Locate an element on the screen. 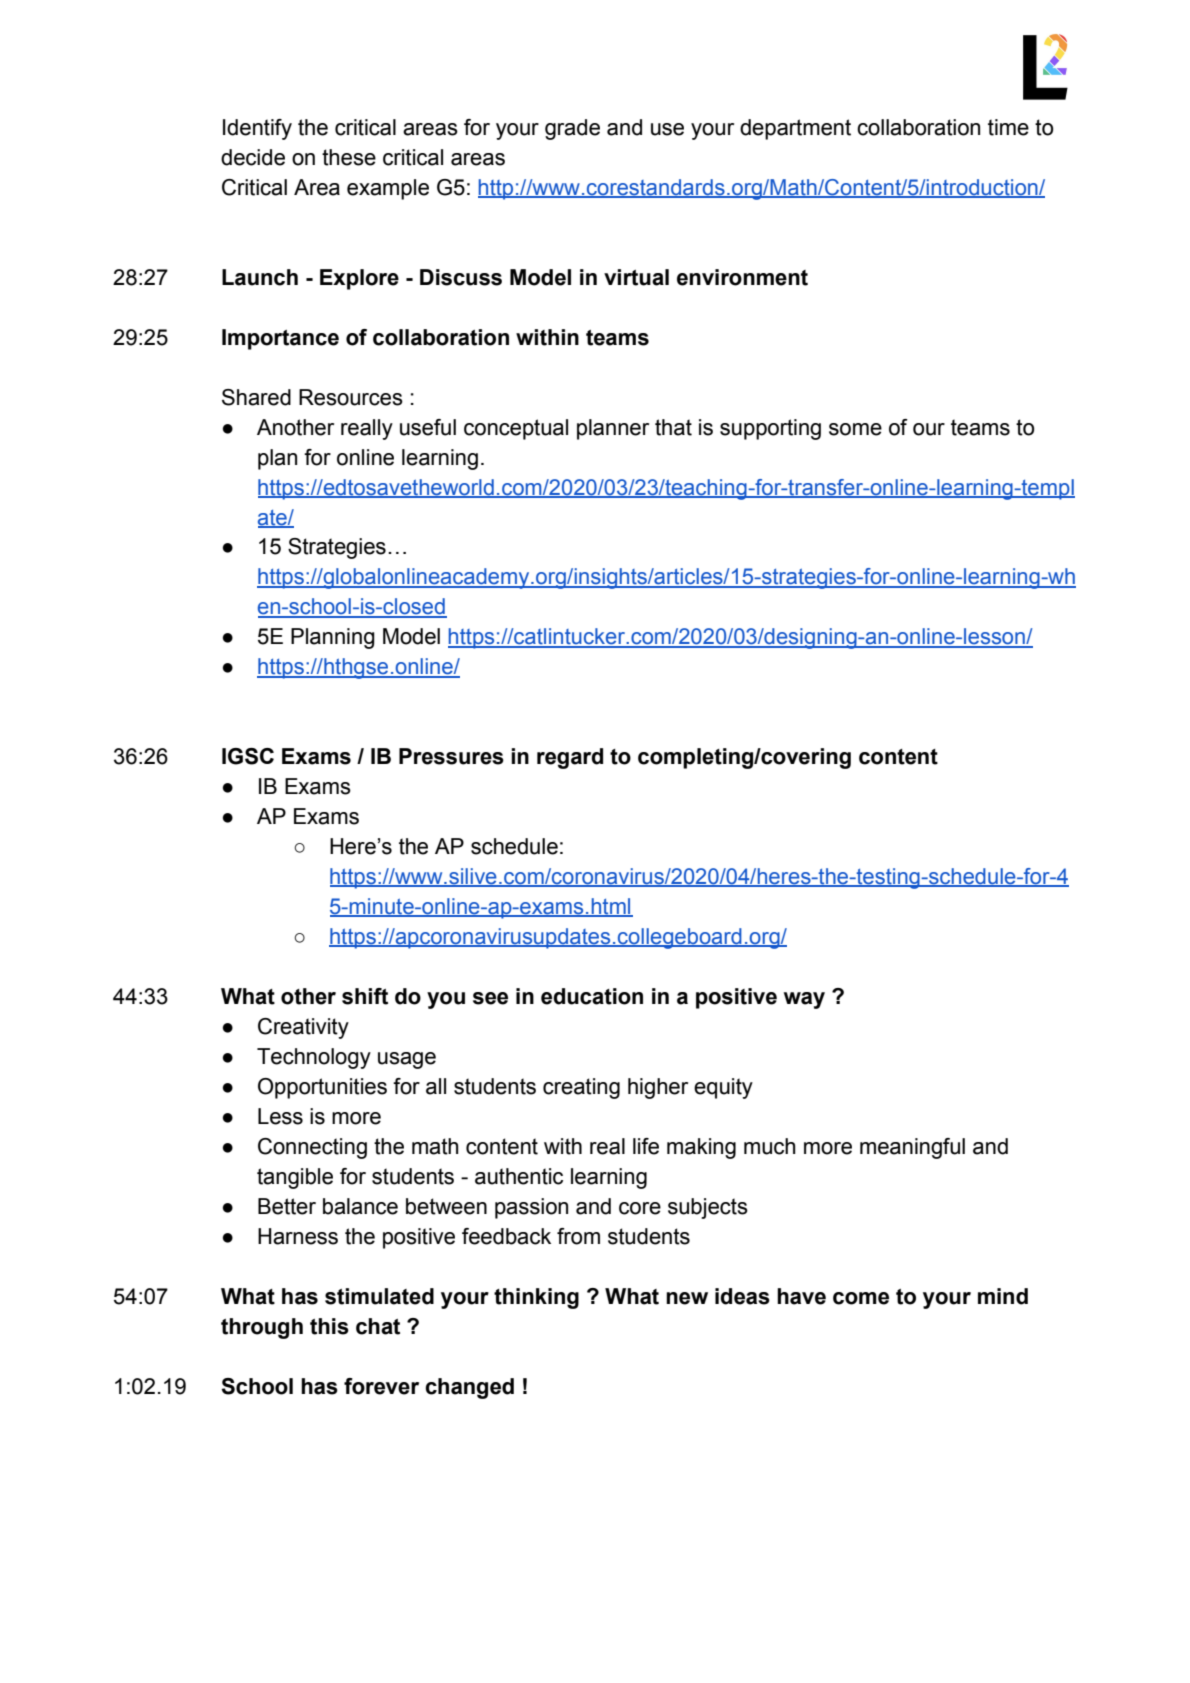 Image resolution: width=1190 pixels, height=1683 pixels. Pressures is located at coordinates (451, 756).
